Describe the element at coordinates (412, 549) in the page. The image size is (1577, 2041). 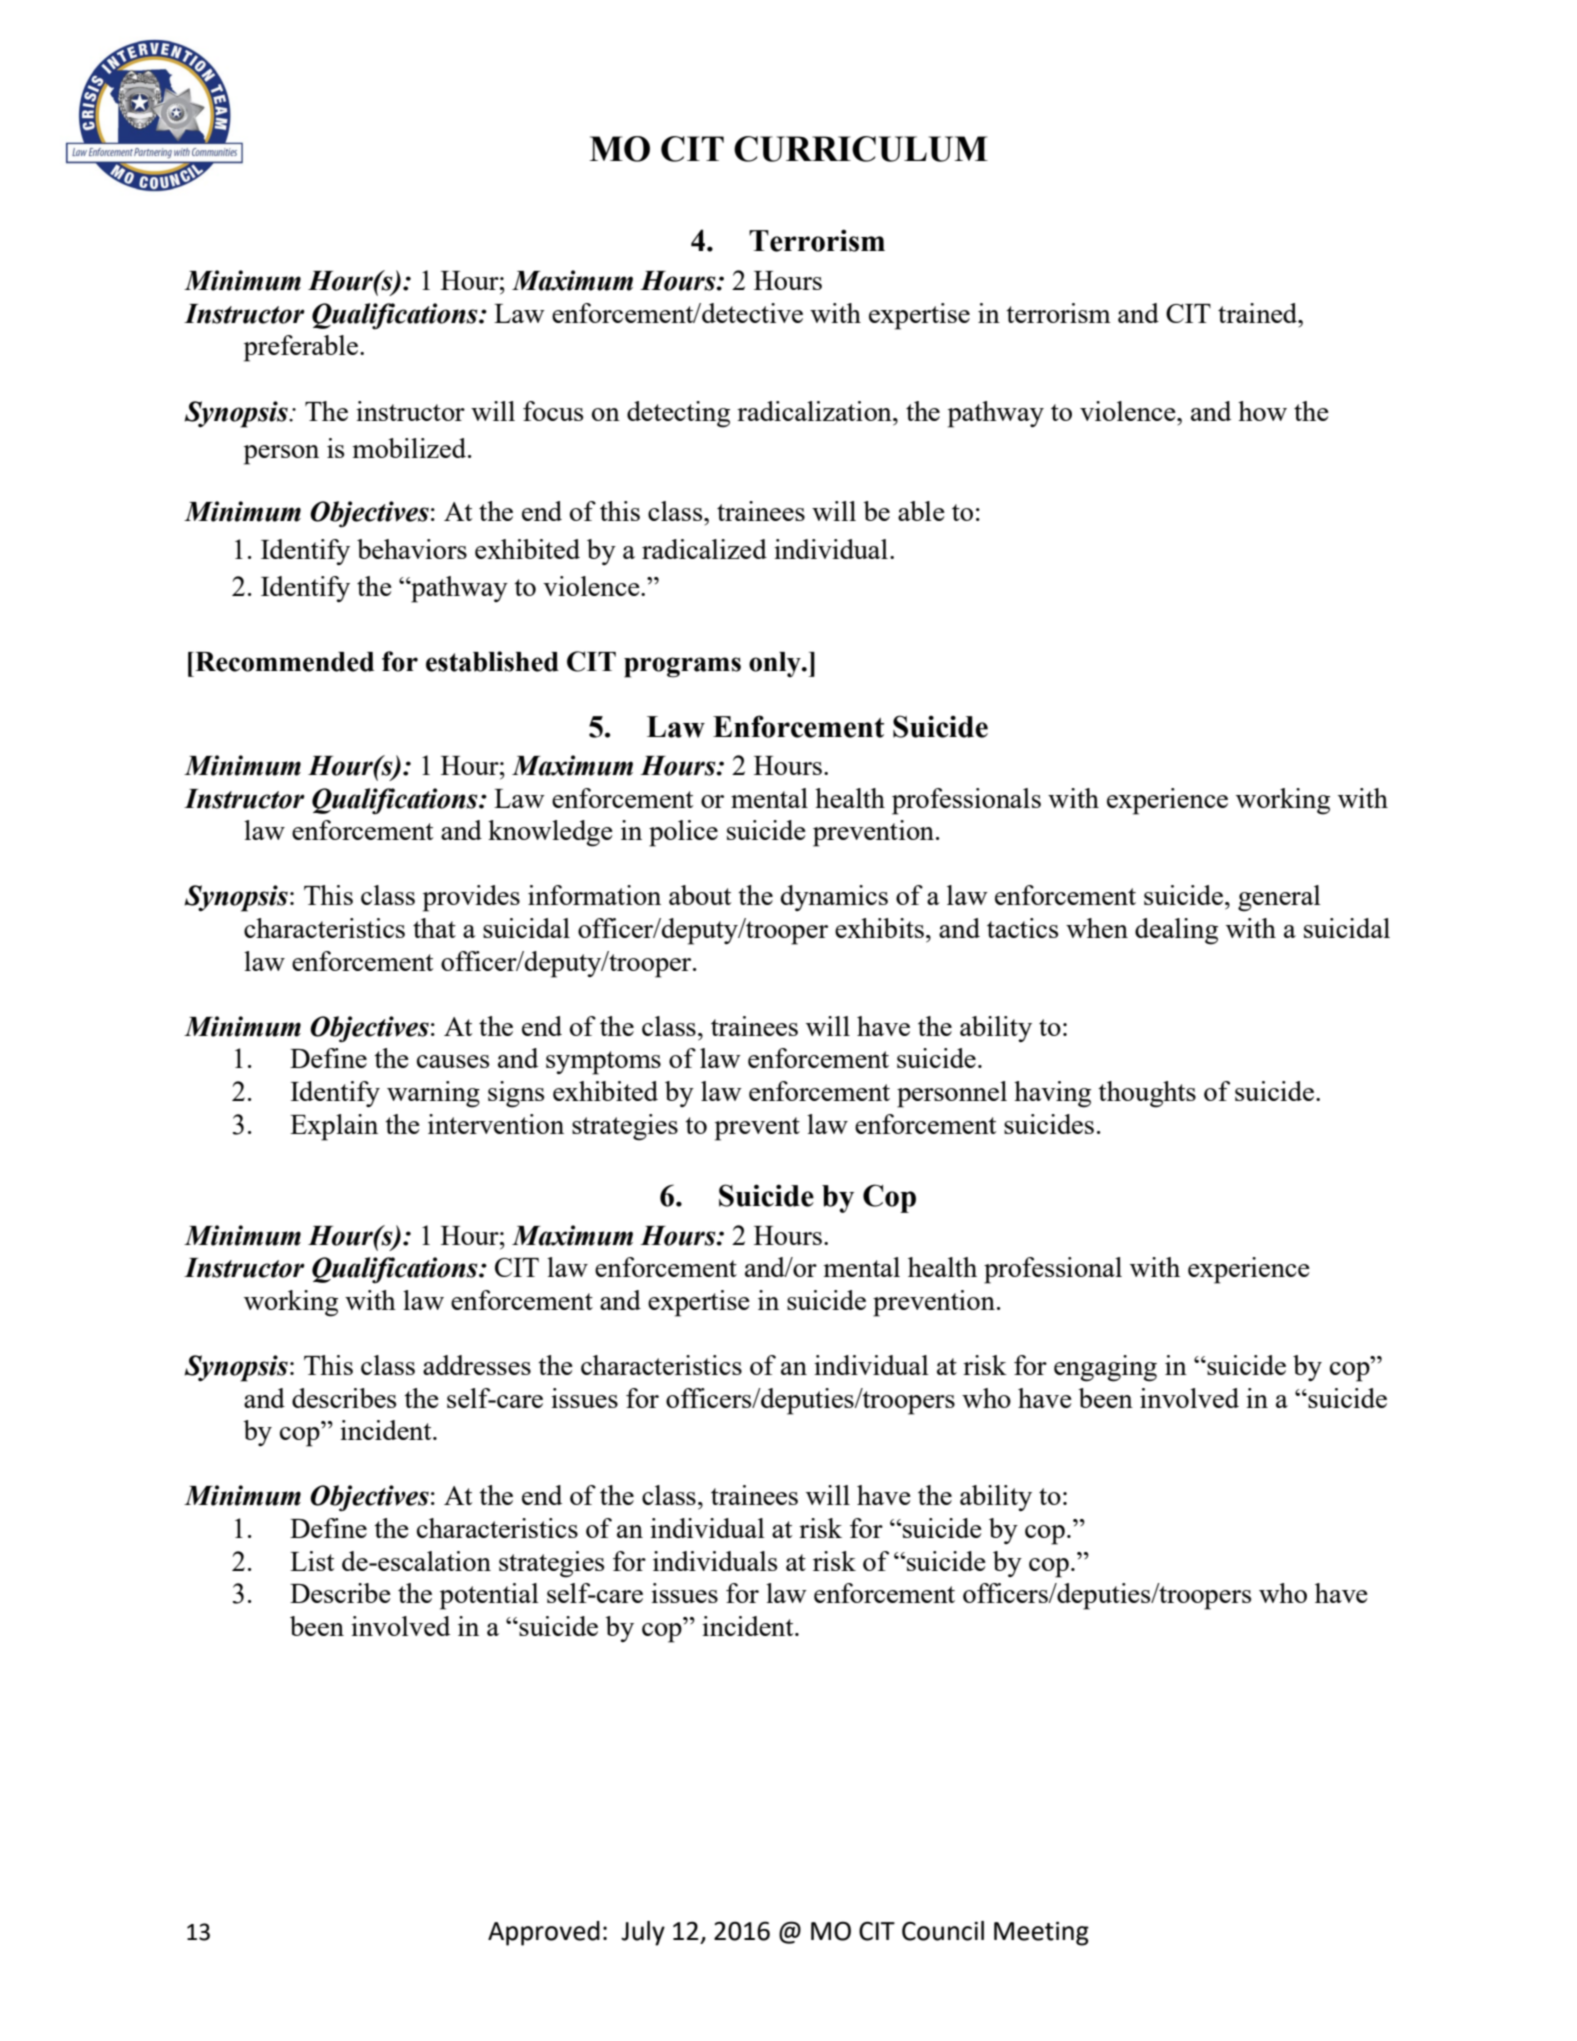
I see `behaviors` at that location.
